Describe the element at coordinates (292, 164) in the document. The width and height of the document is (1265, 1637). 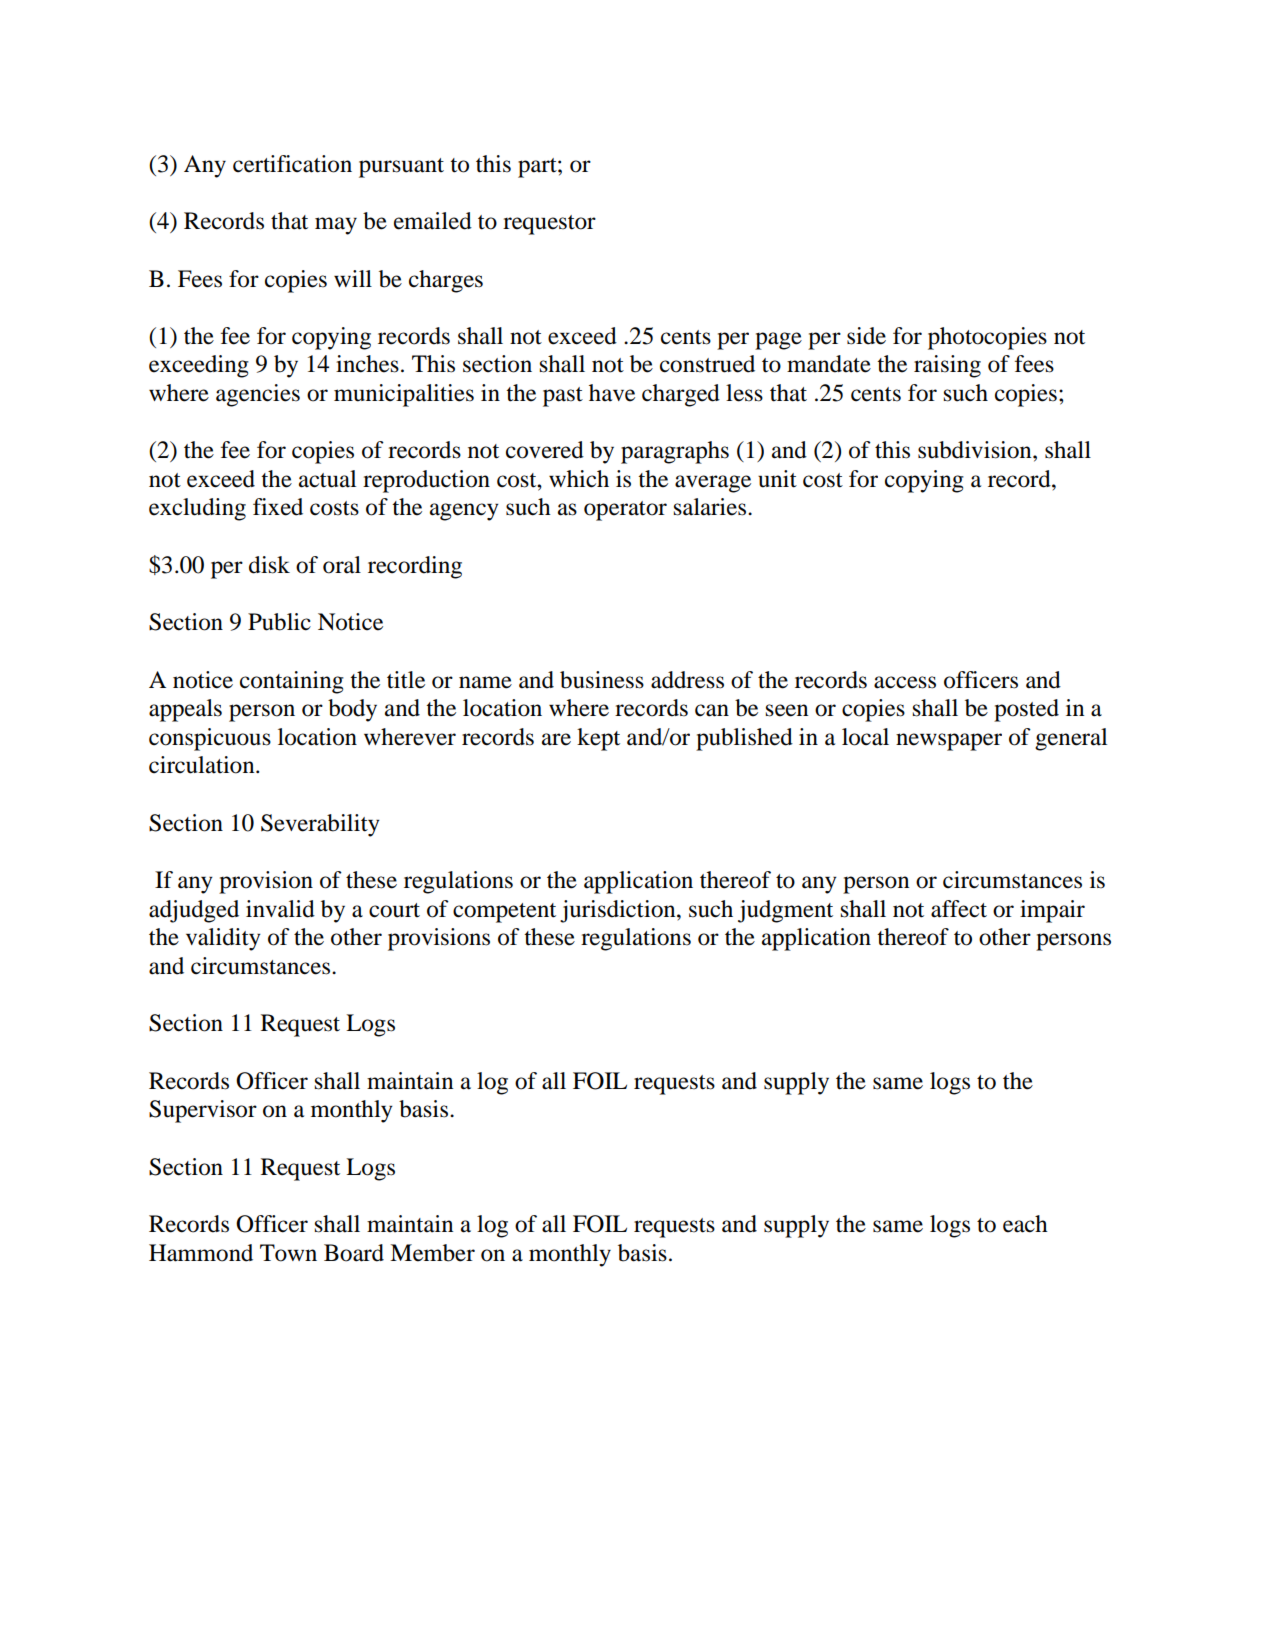
I see `certification` at that location.
